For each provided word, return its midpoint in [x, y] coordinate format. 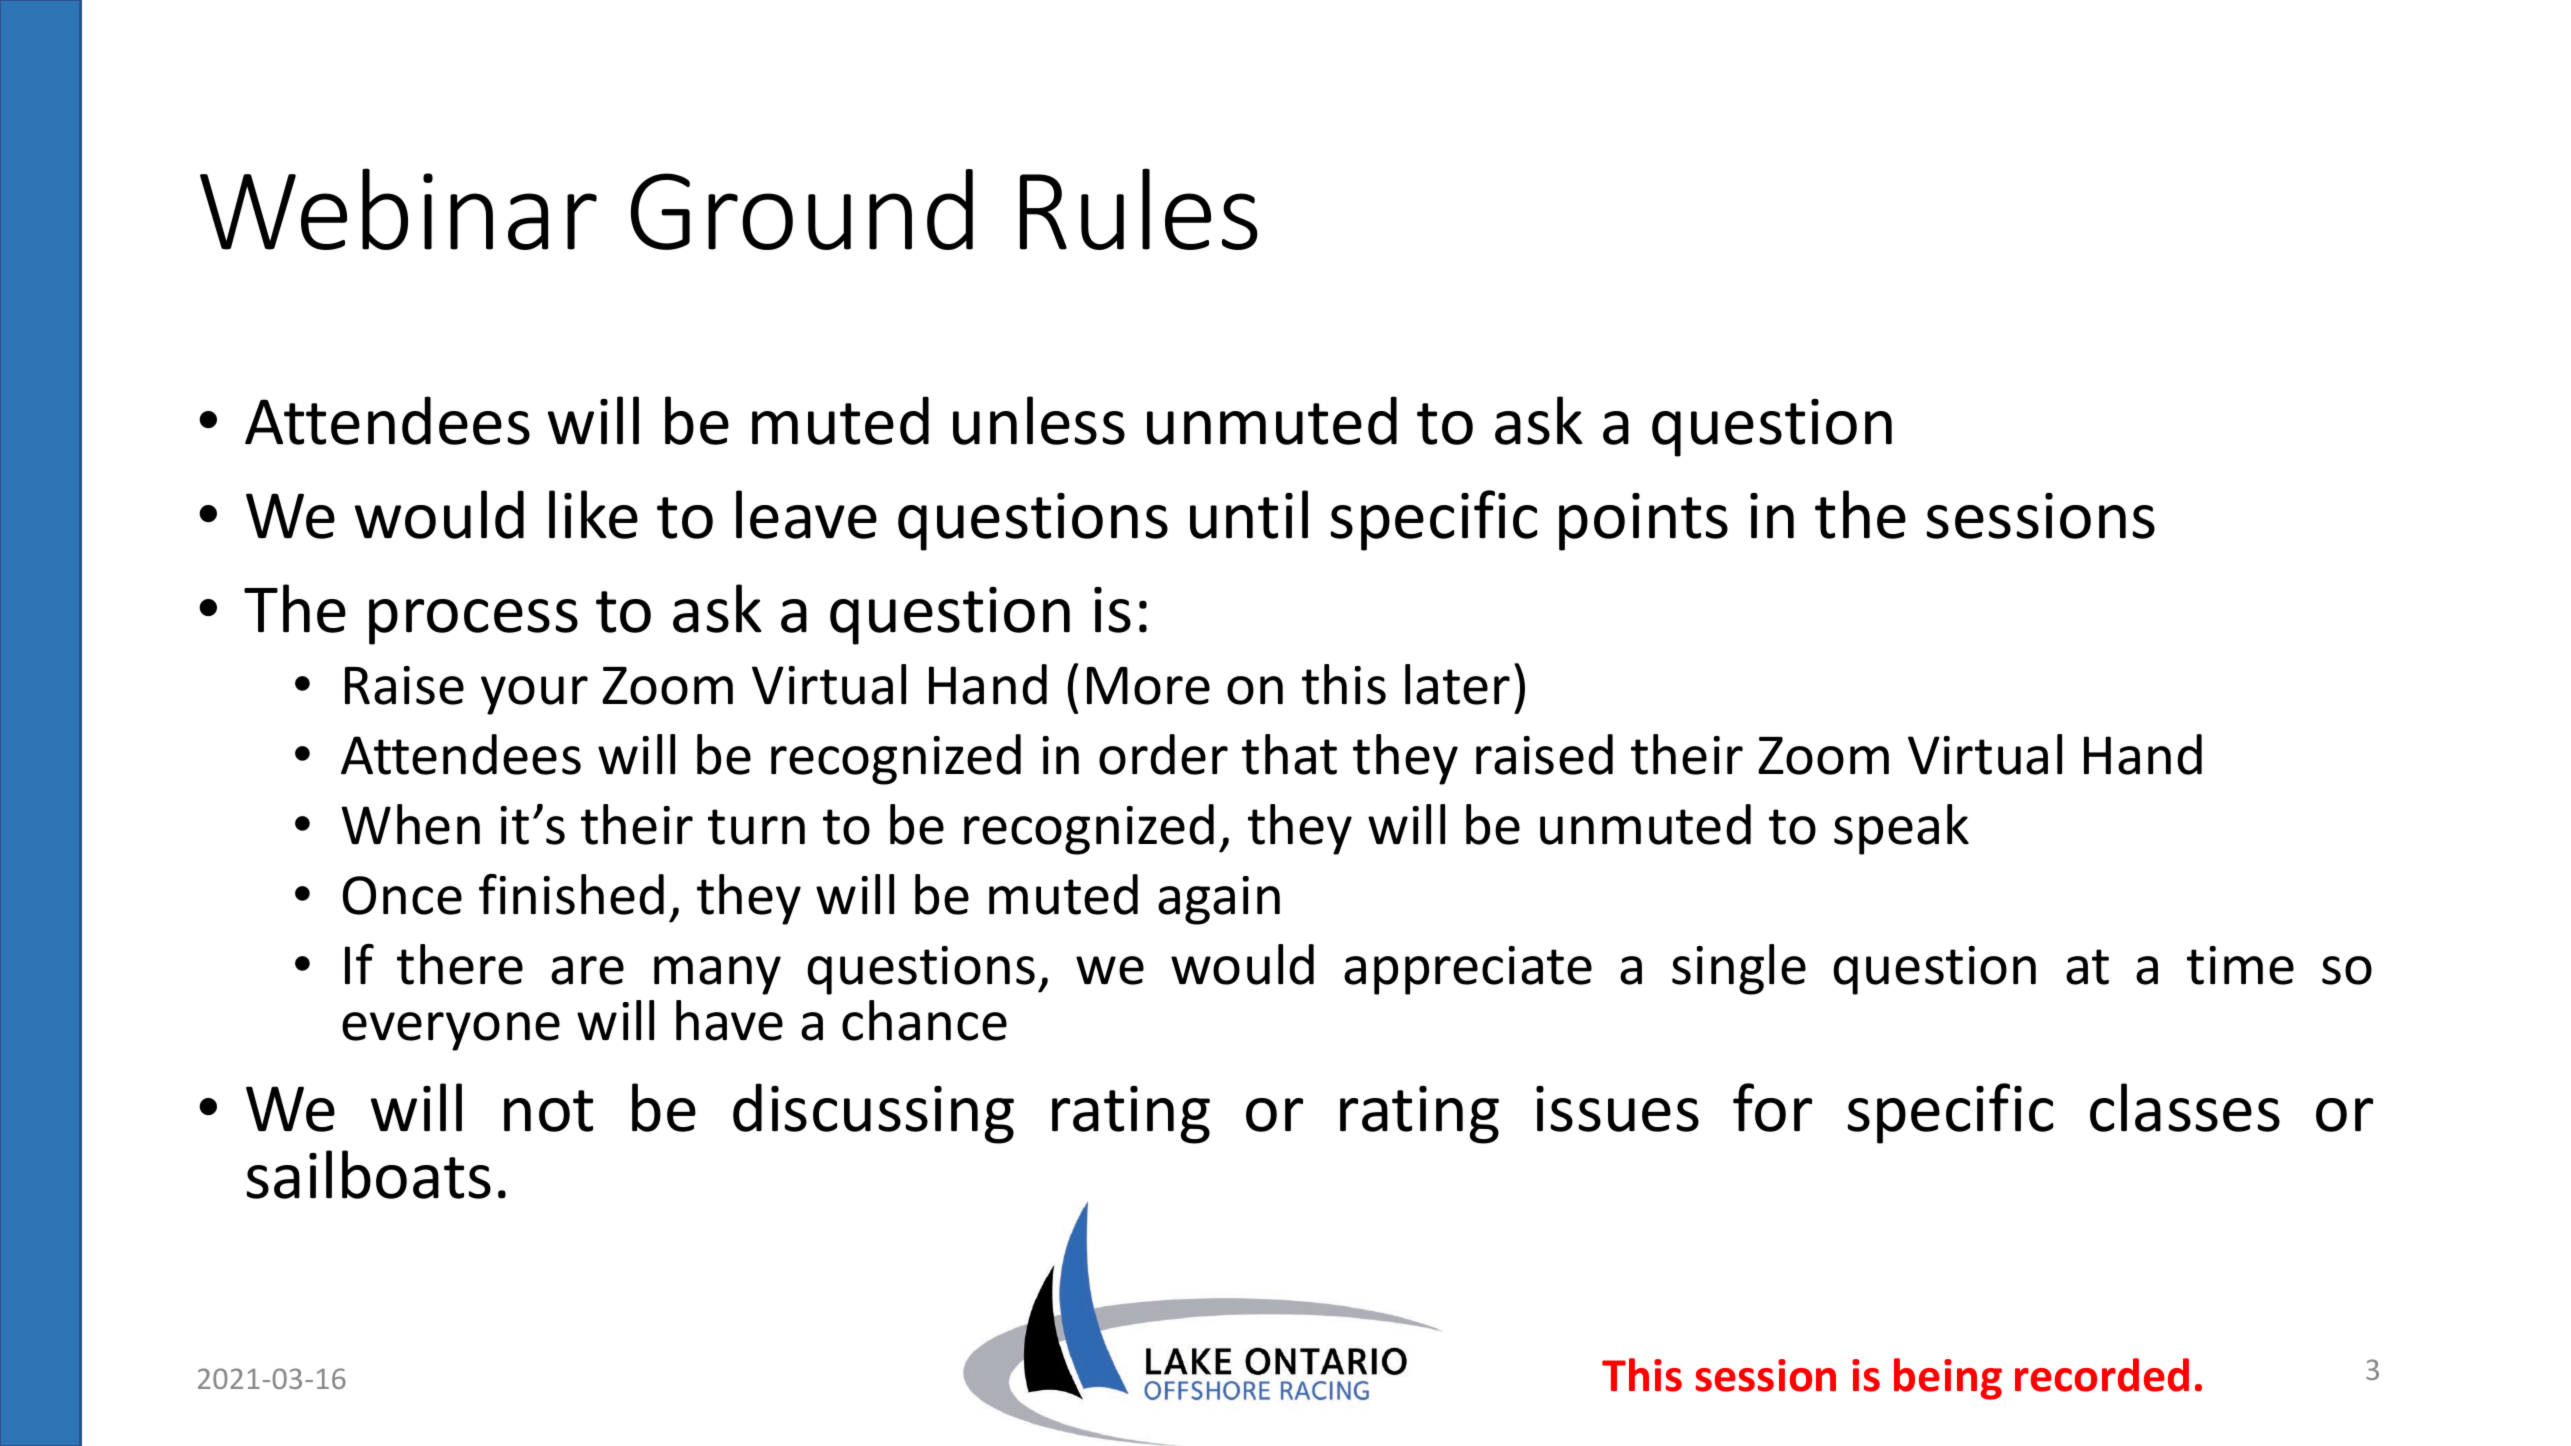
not [548, 1111]
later [1457, 684]
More [1148, 686]
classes [2185, 1107]
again [1219, 900]
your [534, 695]
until [1249, 514]
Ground [802, 209]
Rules [1139, 209]
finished [571, 894]
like [593, 514]
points [1643, 522]
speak [1901, 829]
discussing [873, 1113]
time [2240, 965]
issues [1617, 1109]
